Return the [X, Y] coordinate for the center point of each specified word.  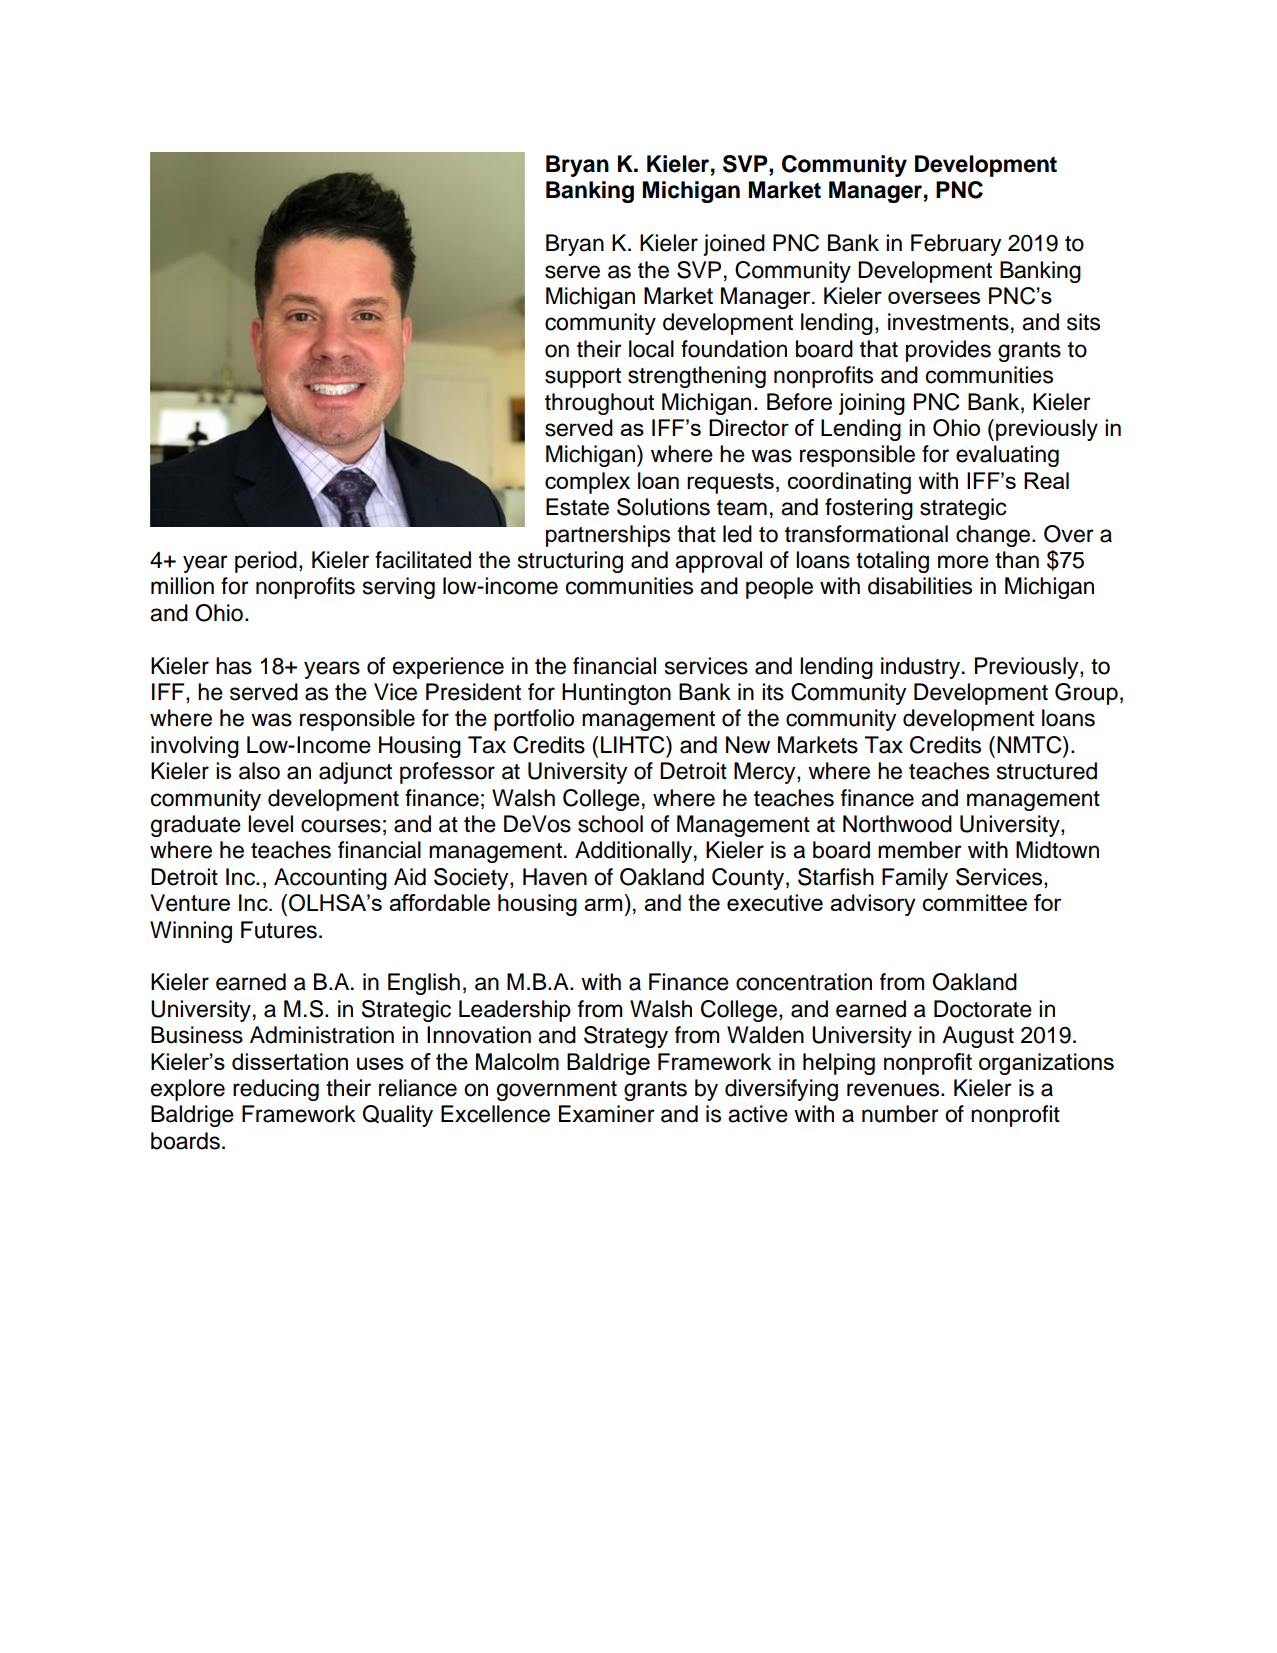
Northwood [897, 824]
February [956, 245]
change [994, 536]
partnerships [608, 536]
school [610, 824]
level [270, 824]
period [266, 562]
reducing [276, 1090]
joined [734, 245]
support [583, 378]
